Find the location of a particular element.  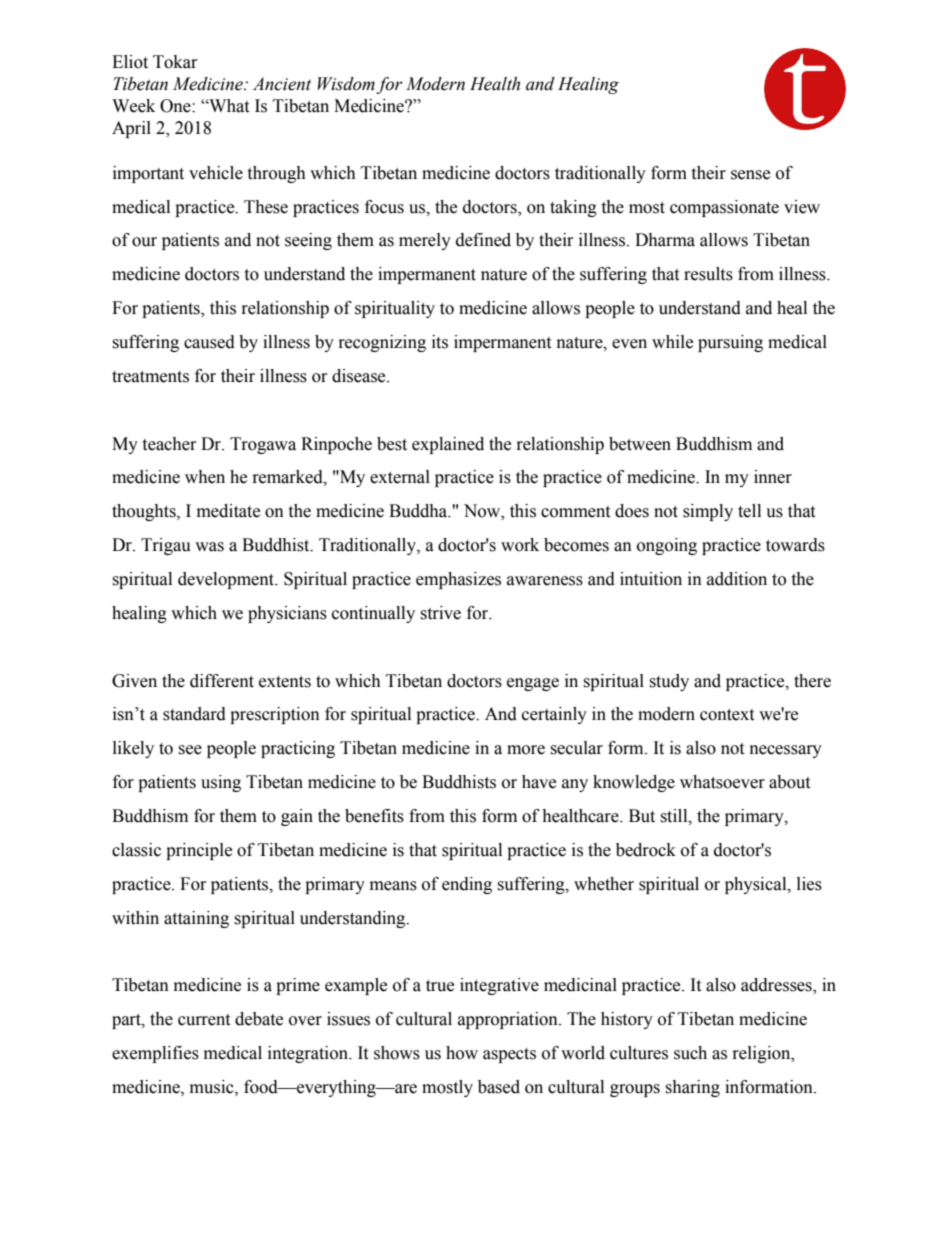

current is located at coordinates (204, 1020).
